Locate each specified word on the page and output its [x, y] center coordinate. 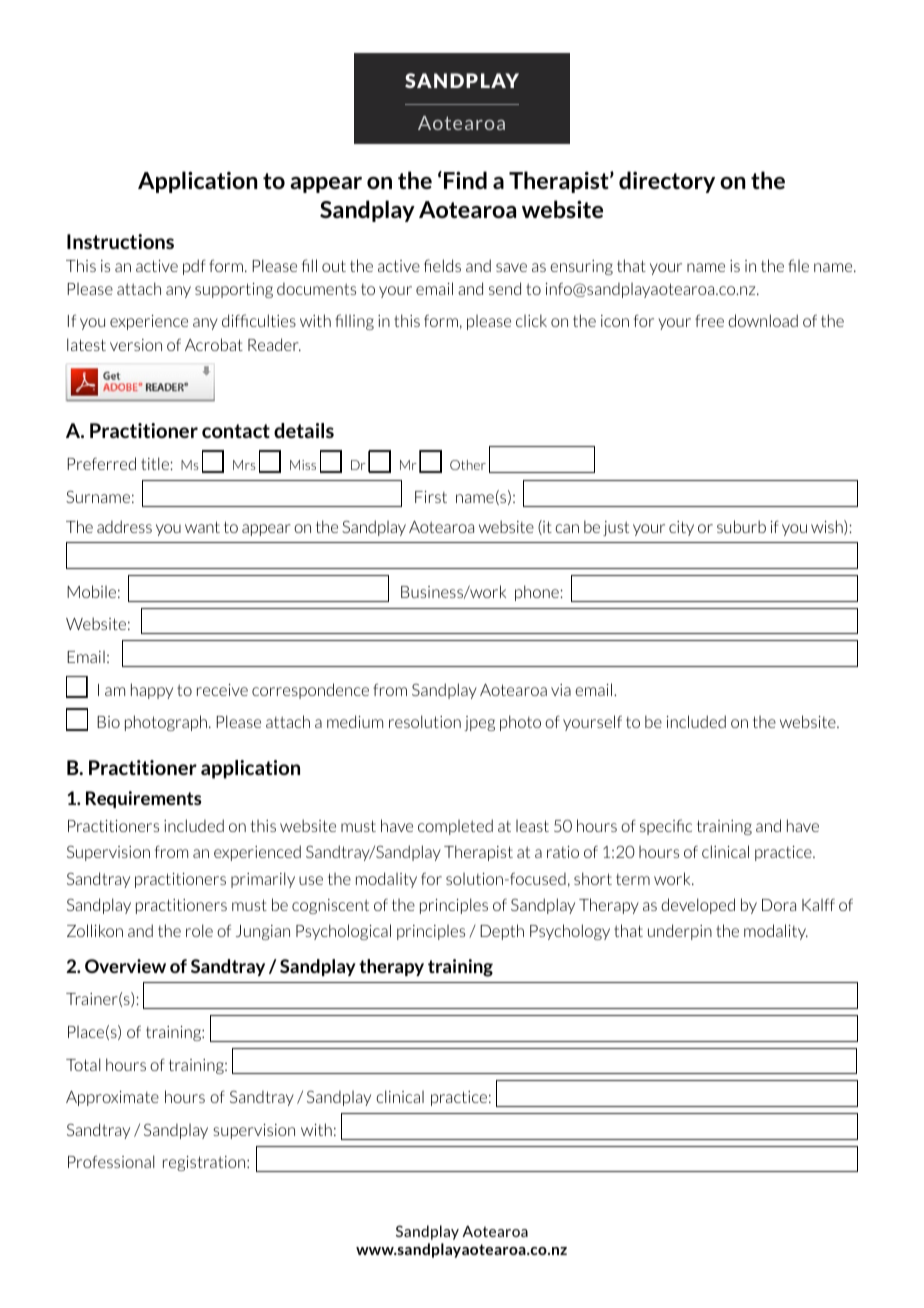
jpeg [479, 723]
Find [465, 180]
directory [667, 182]
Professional [111, 1161]
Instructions [120, 241]
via [561, 690]
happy [152, 691]
